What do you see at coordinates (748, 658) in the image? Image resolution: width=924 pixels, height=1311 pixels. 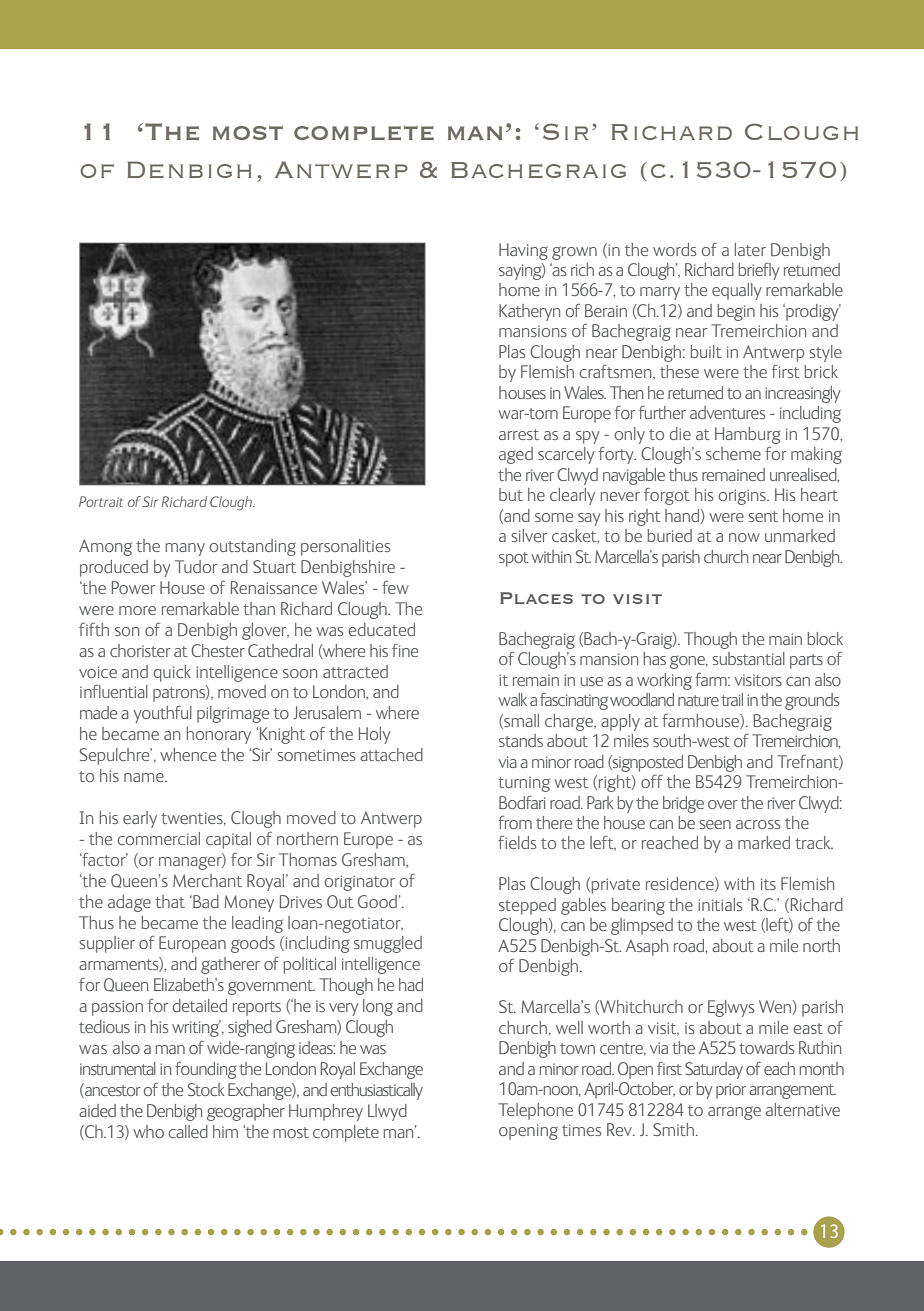 I see `substantial` at bounding box center [748, 658].
